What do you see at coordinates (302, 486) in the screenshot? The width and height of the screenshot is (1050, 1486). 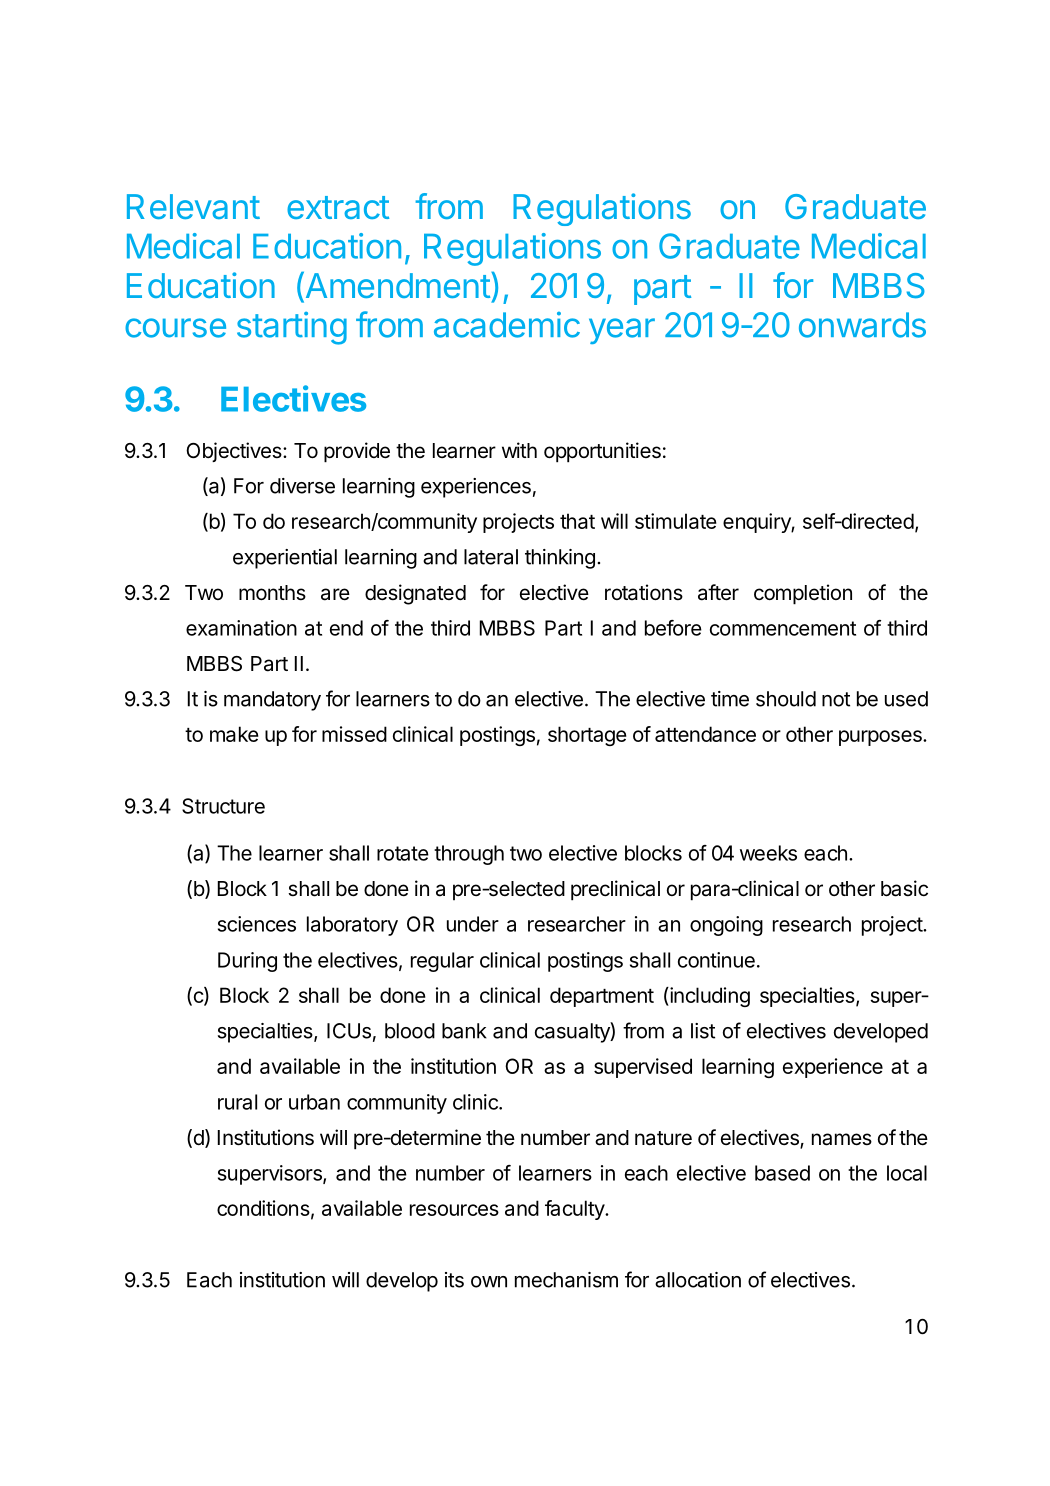 I see `diverse` at bounding box center [302, 486].
